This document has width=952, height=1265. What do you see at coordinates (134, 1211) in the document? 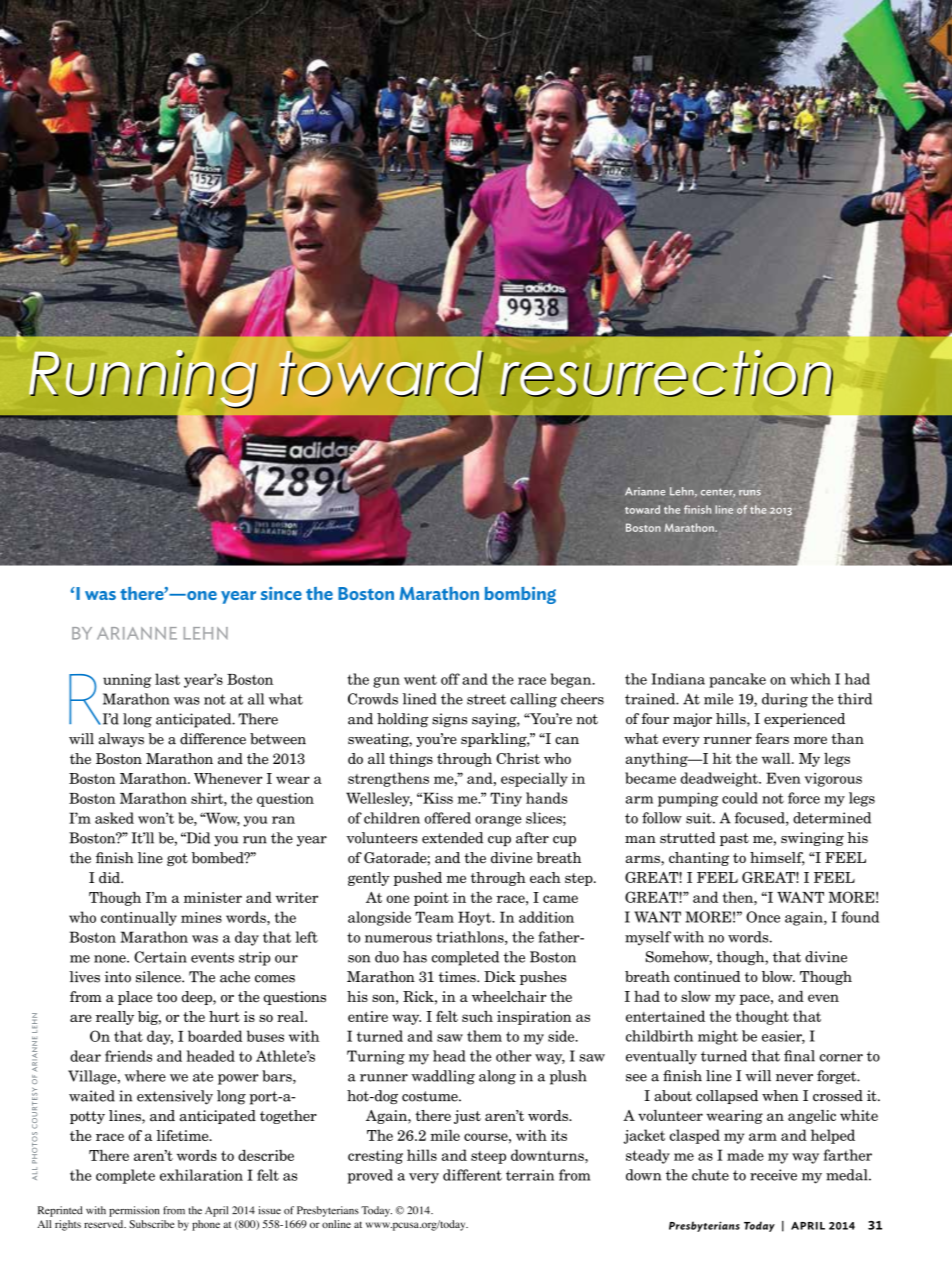
I see `permission` at bounding box center [134, 1211].
